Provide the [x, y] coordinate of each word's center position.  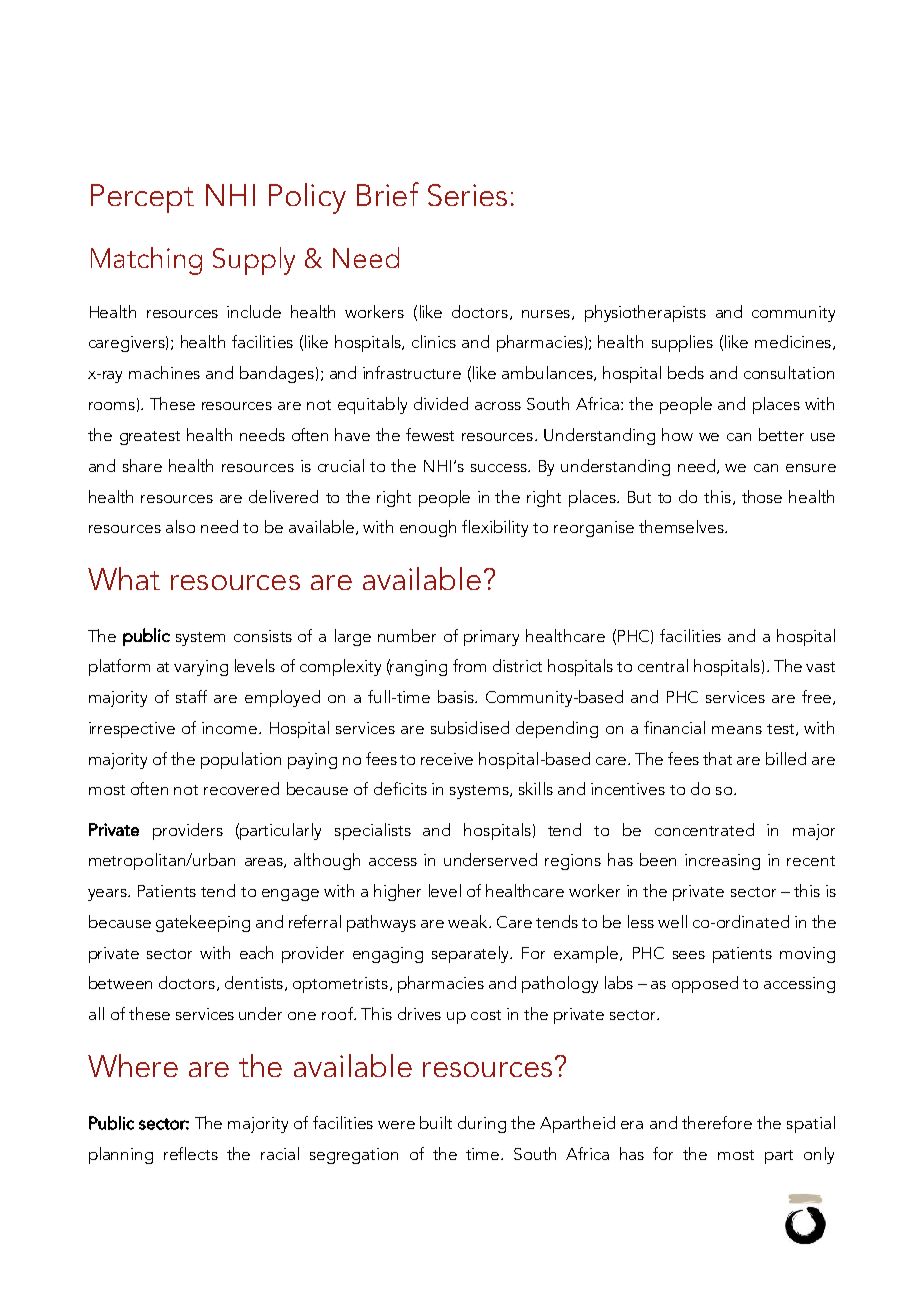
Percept [142, 198]
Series [467, 195]
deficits [400, 788]
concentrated [704, 829]
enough [428, 528]
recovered [241, 788]
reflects [191, 1153]
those [762, 496]
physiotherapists [645, 313]
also [180, 526]
